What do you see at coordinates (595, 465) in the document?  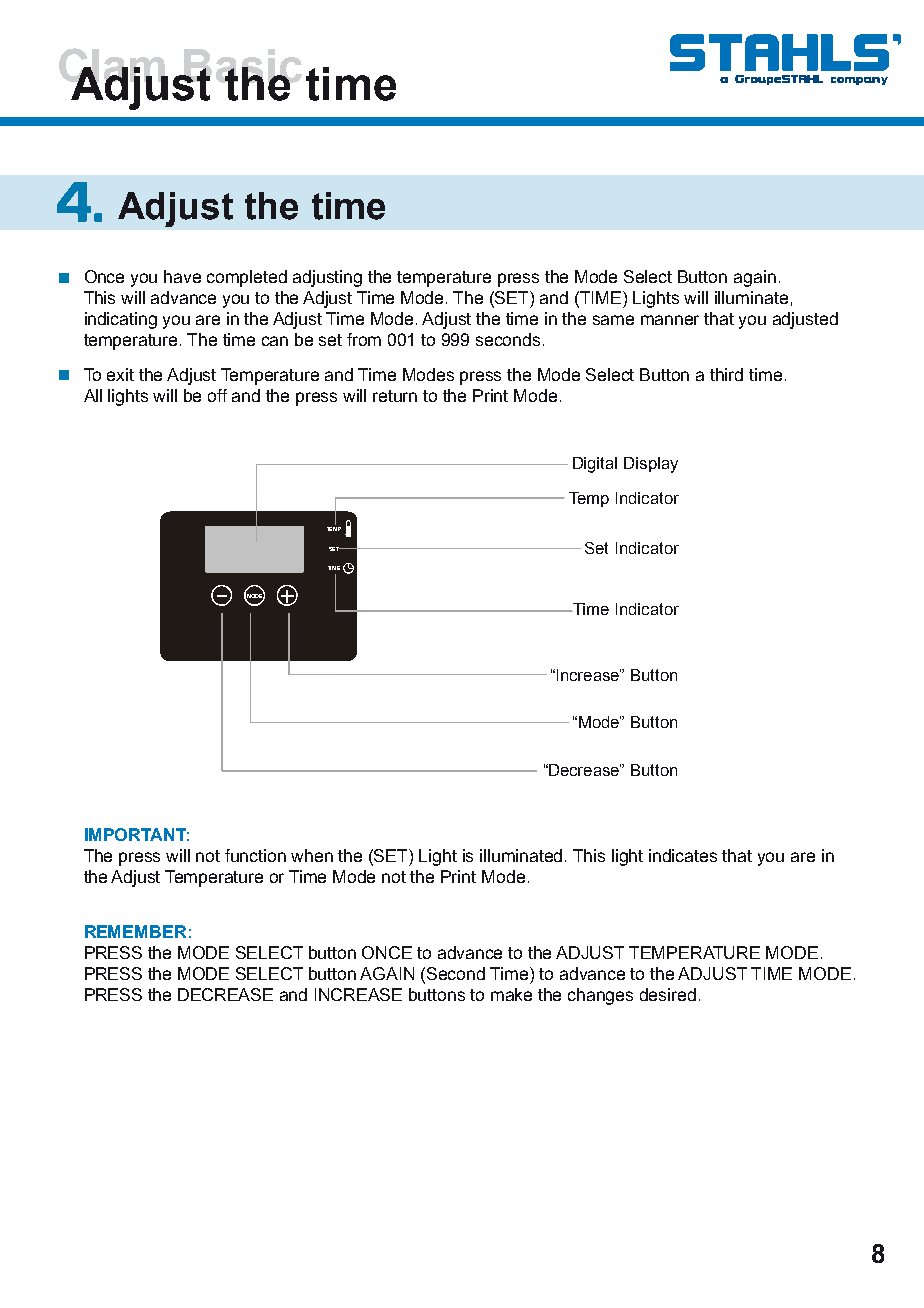 I see `Digital` at bounding box center [595, 465].
